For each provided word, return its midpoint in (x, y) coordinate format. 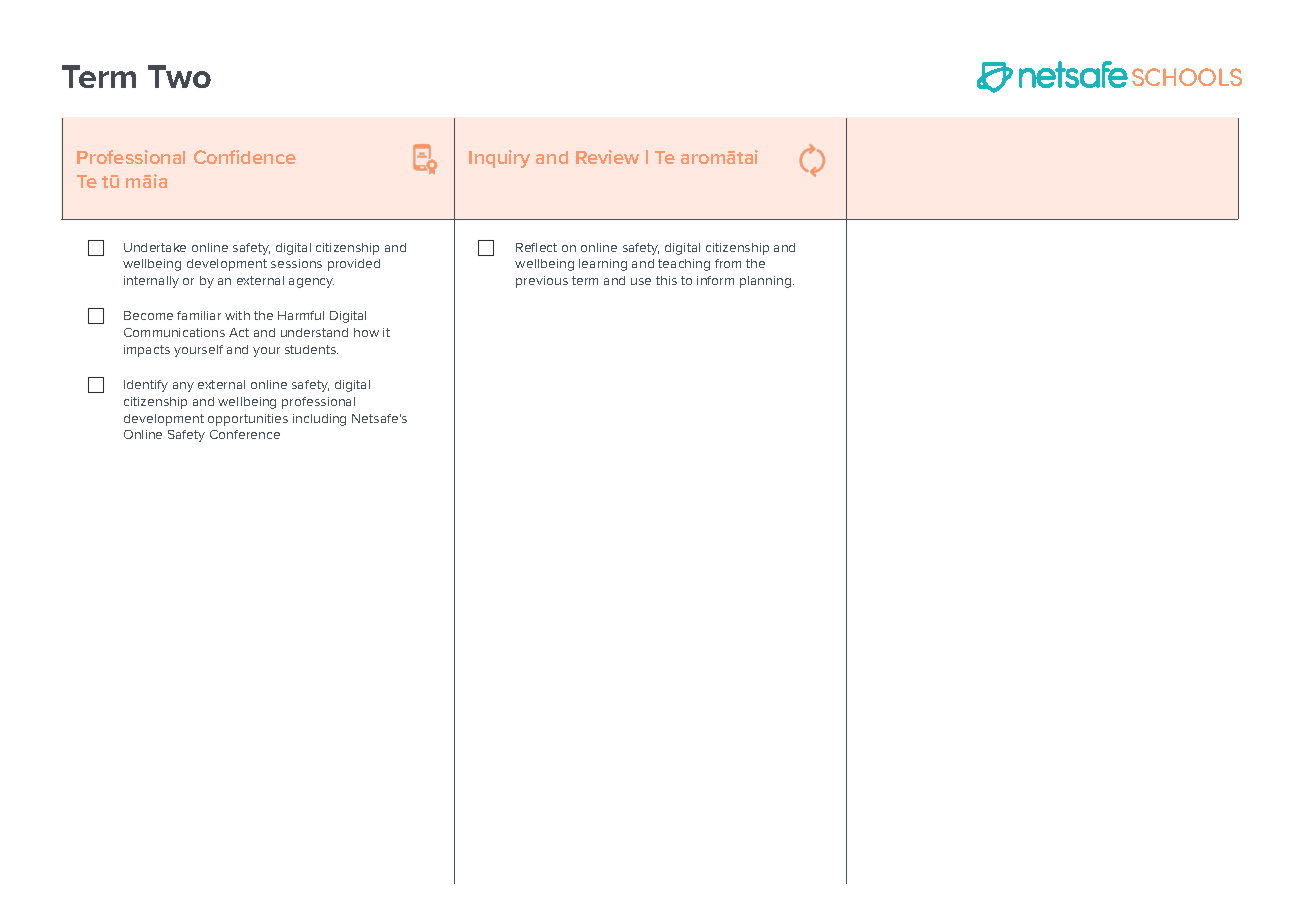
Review (607, 157)
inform (715, 280)
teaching (684, 265)
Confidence (245, 157)
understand (314, 332)
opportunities (248, 420)
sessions (296, 263)
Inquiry (499, 159)
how (366, 332)
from (728, 263)
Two (179, 76)
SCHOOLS (1187, 77)
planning (767, 282)
